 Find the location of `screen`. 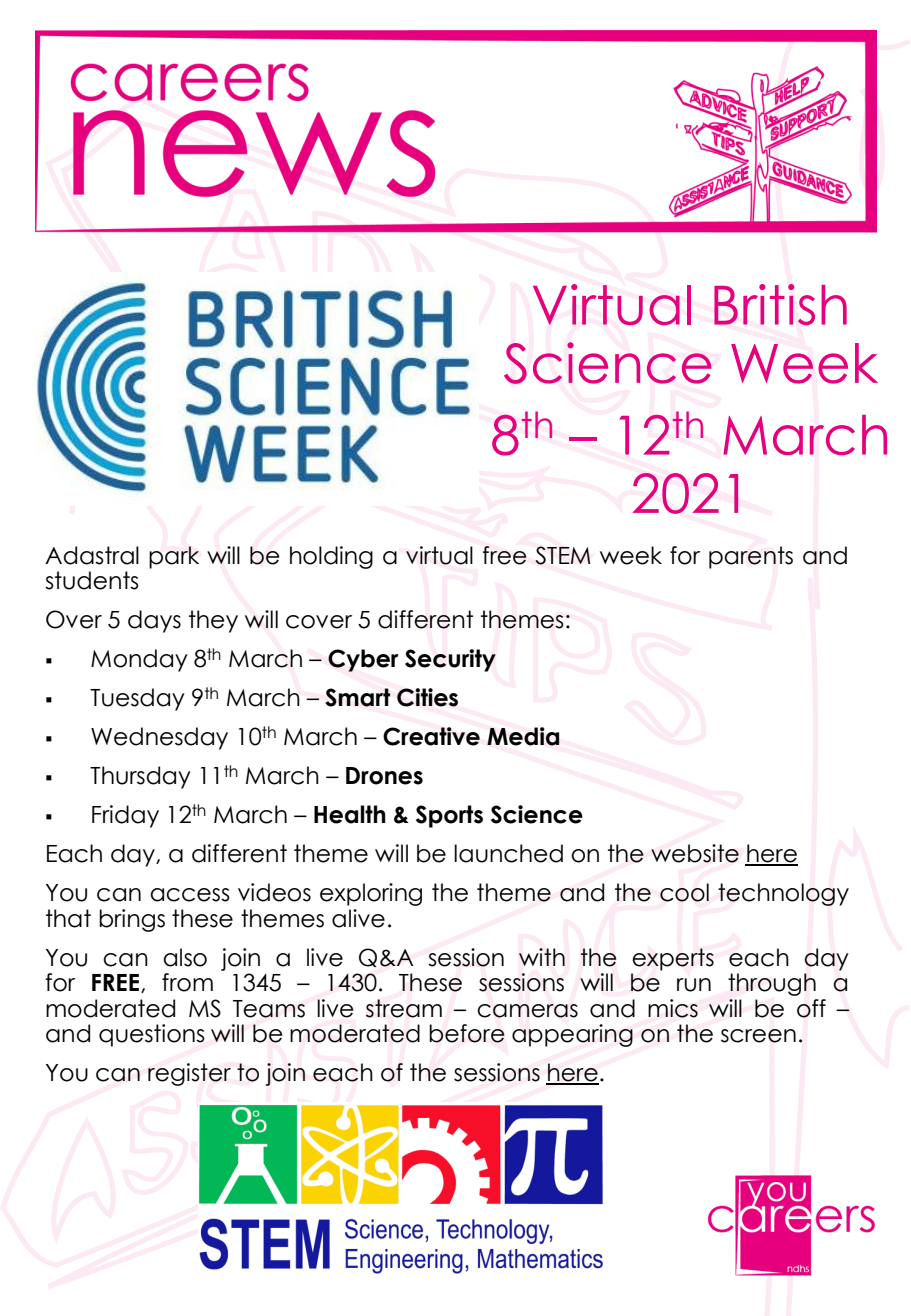

screen is located at coordinates (758, 1036).
